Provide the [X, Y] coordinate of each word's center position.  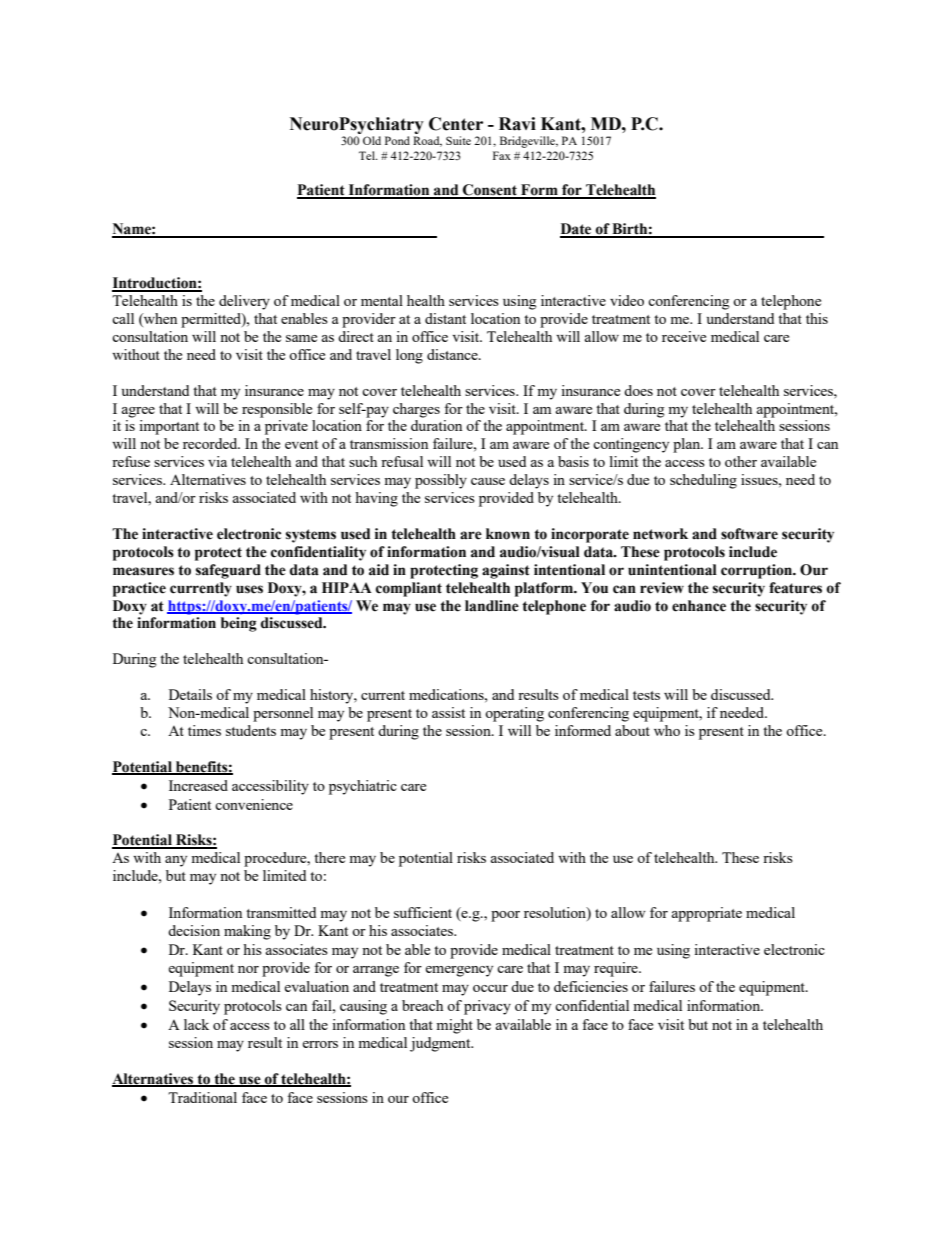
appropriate [707, 914]
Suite [458, 140]
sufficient [423, 912]
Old [372, 140]
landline [492, 606]
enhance [699, 606]
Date [577, 230]
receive [684, 336]
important [169, 427]
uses [249, 589]
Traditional [202, 1097]
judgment [441, 1044]
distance [453, 354]
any [176, 861]
